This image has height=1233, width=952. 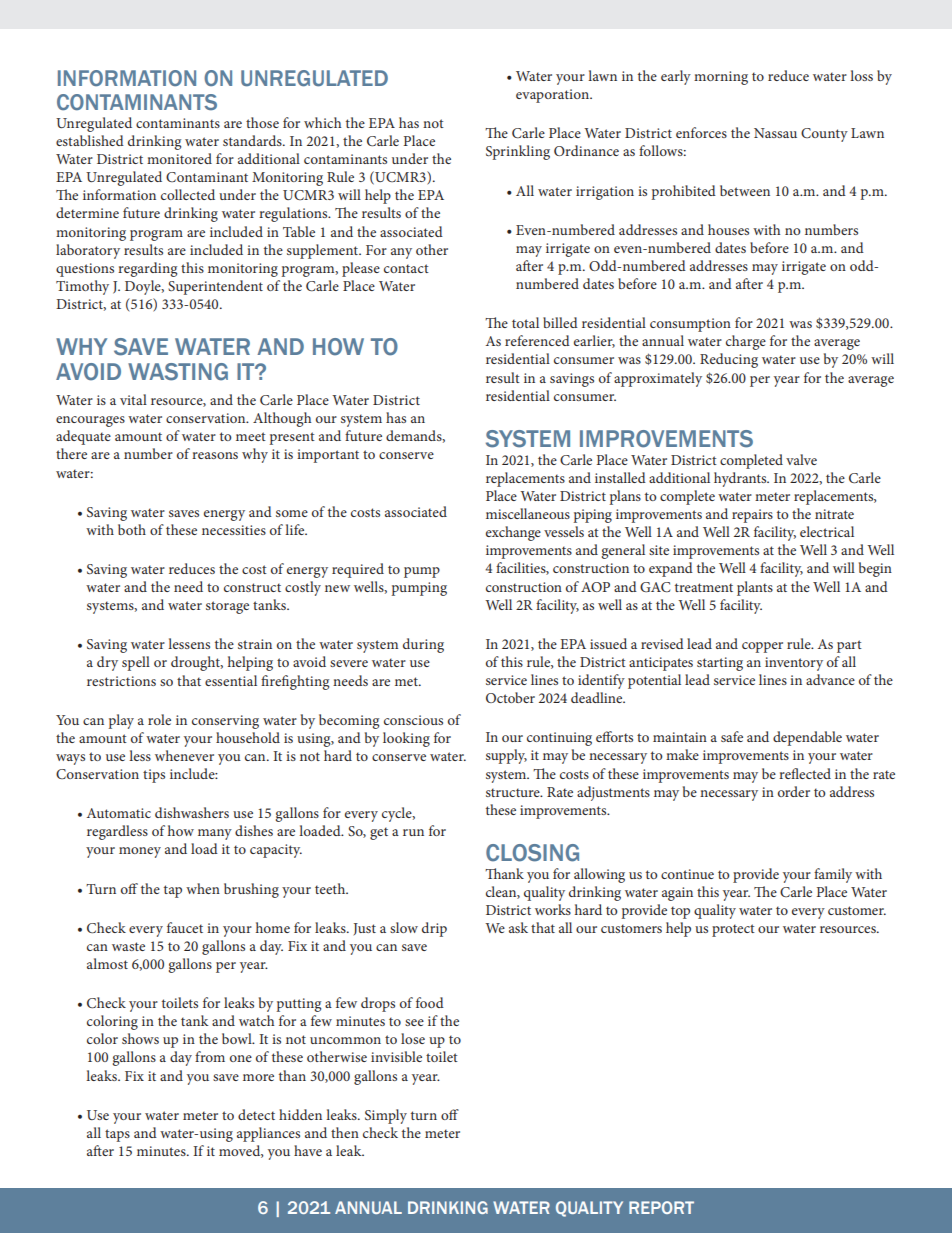 What do you see at coordinates (775, 133) in the image?
I see `Nassau` at bounding box center [775, 133].
